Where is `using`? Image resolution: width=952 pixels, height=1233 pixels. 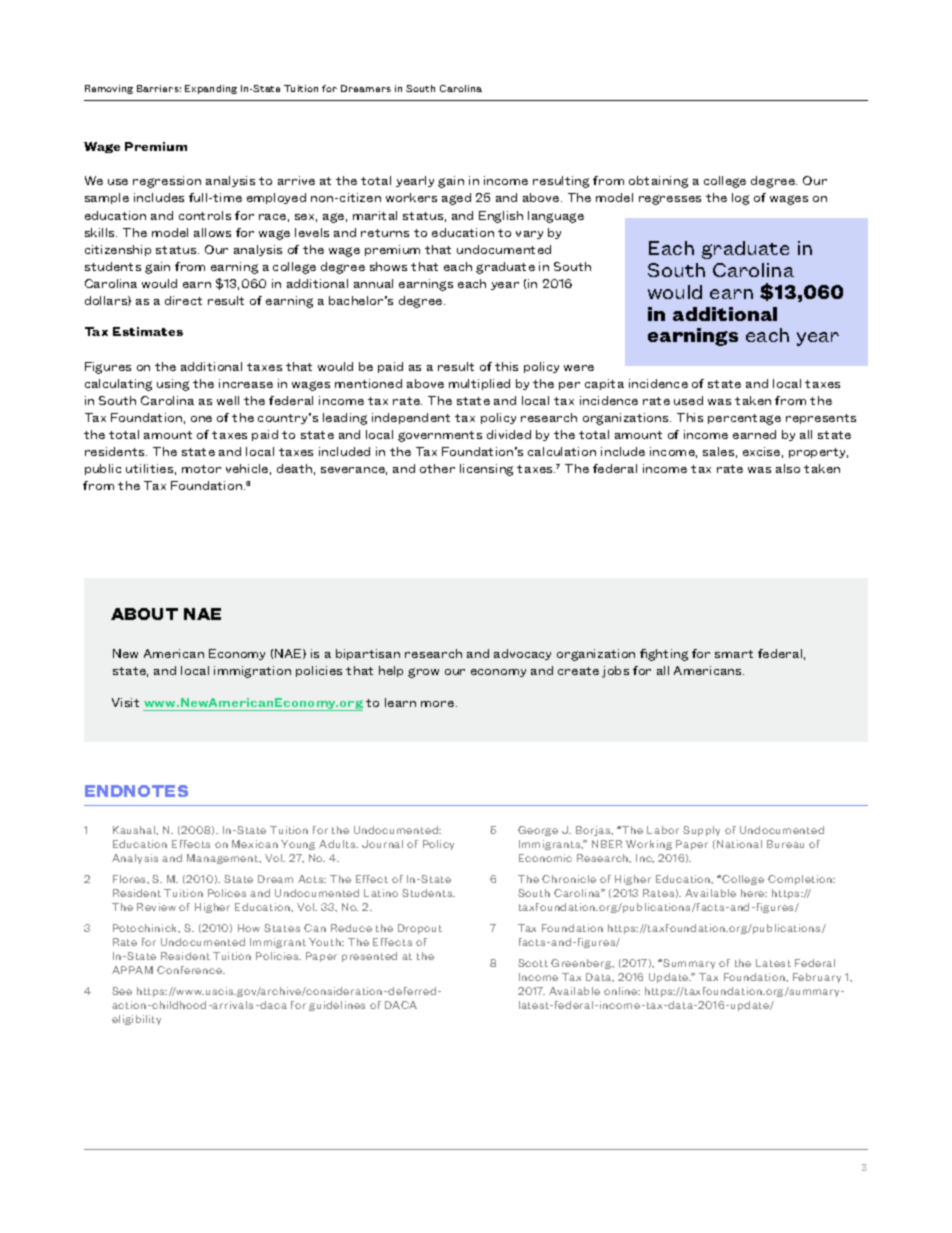 using is located at coordinates (173, 385).
